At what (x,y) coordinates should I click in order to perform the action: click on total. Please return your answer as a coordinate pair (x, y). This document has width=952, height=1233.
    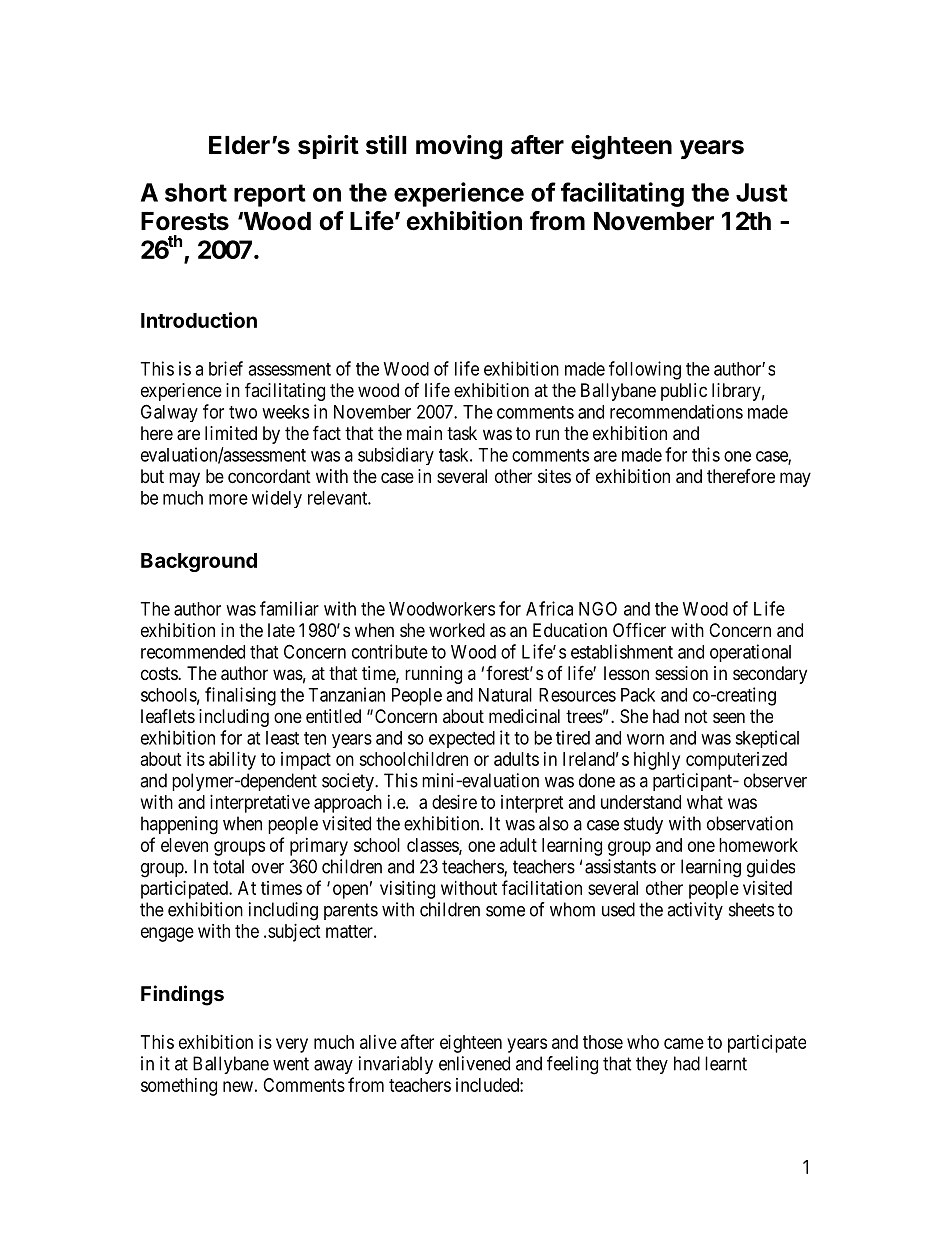
    Looking at the image, I should click on (228, 866).
